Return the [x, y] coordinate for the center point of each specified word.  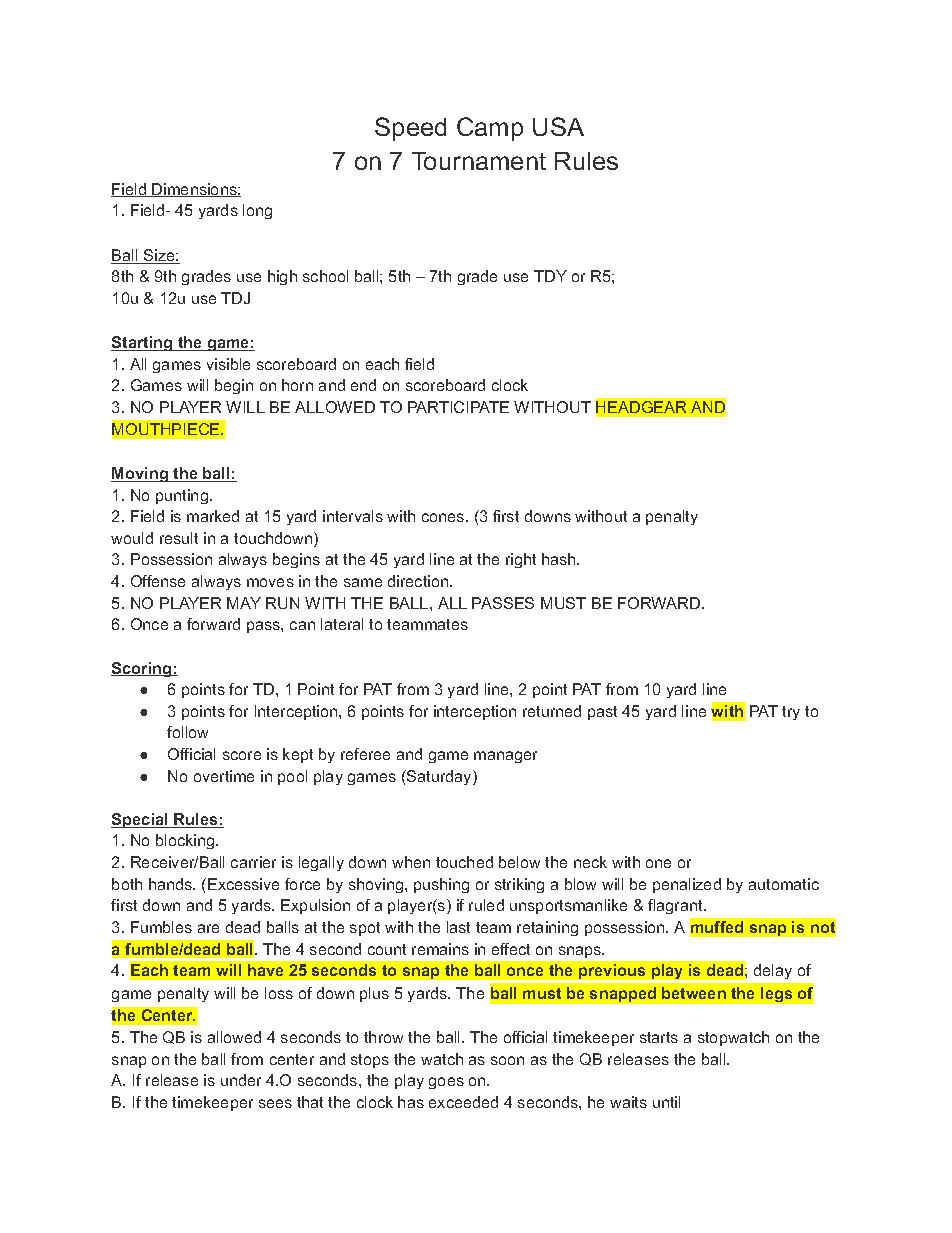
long [257, 211]
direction [419, 581]
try [791, 713]
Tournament [479, 161]
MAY [244, 603]
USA [558, 126]
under [241, 1080]
